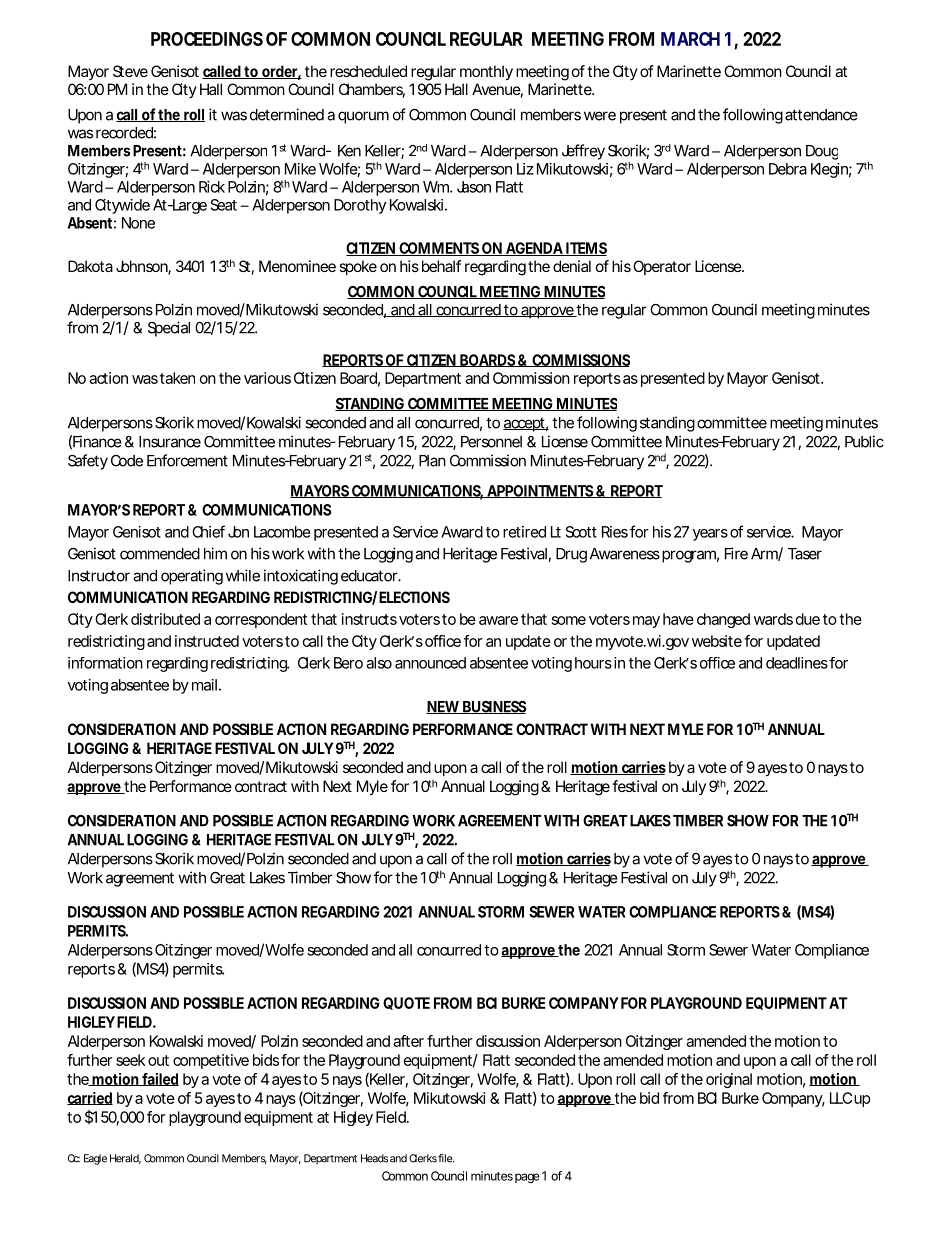 The image size is (952, 1233). What do you see at coordinates (864, 441) in the screenshot?
I see `Public` at bounding box center [864, 441].
